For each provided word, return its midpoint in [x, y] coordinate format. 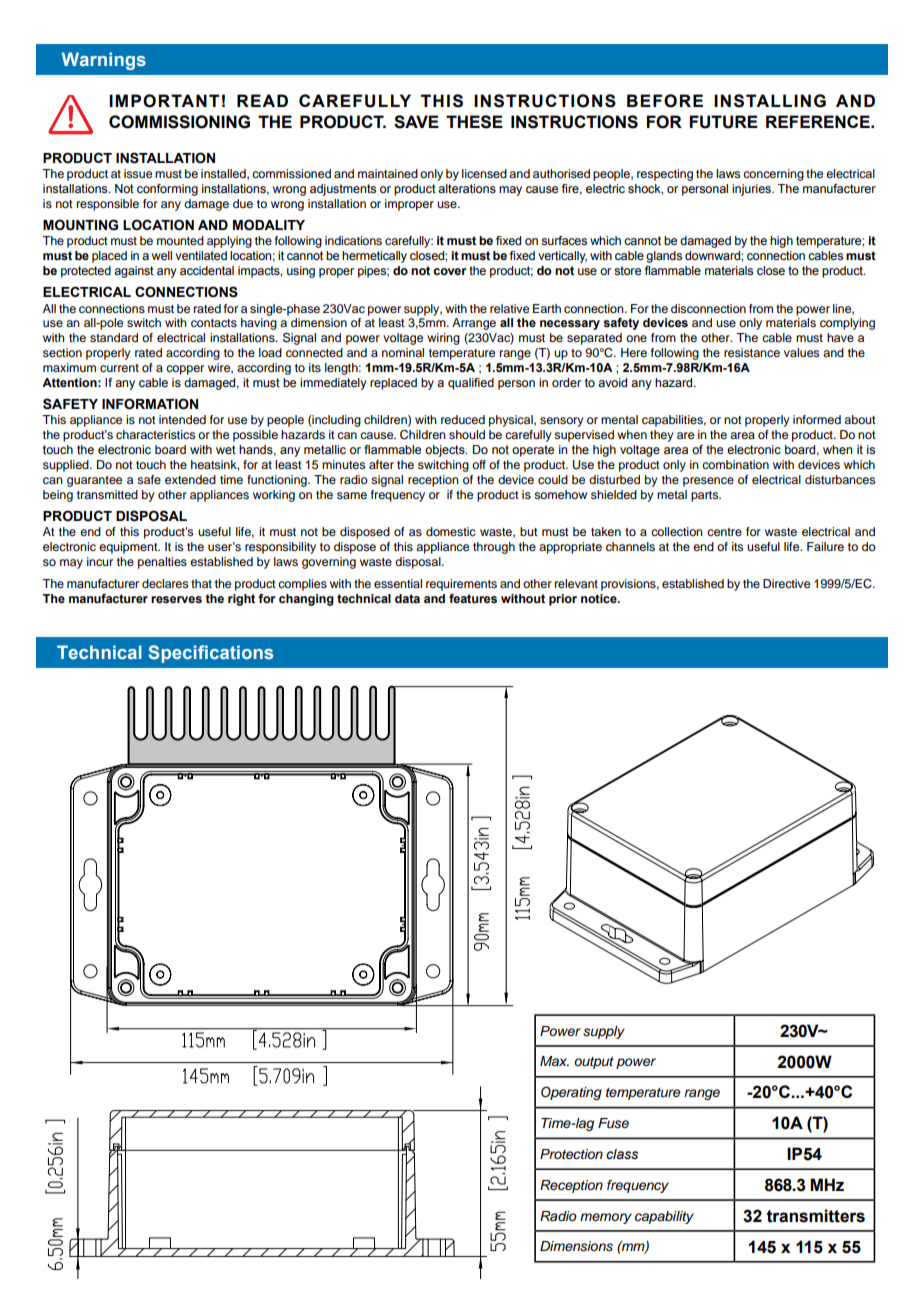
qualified [471, 384]
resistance [752, 352]
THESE [474, 122]
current [119, 368]
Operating [571, 1093]
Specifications [210, 654]
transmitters [816, 1216]
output [594, 1063]
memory [606, 1218]
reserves [176, 599]
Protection [571, 1154]
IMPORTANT [164, 101]
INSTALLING [770, 101]
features [473, 598]
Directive [786, 583]
